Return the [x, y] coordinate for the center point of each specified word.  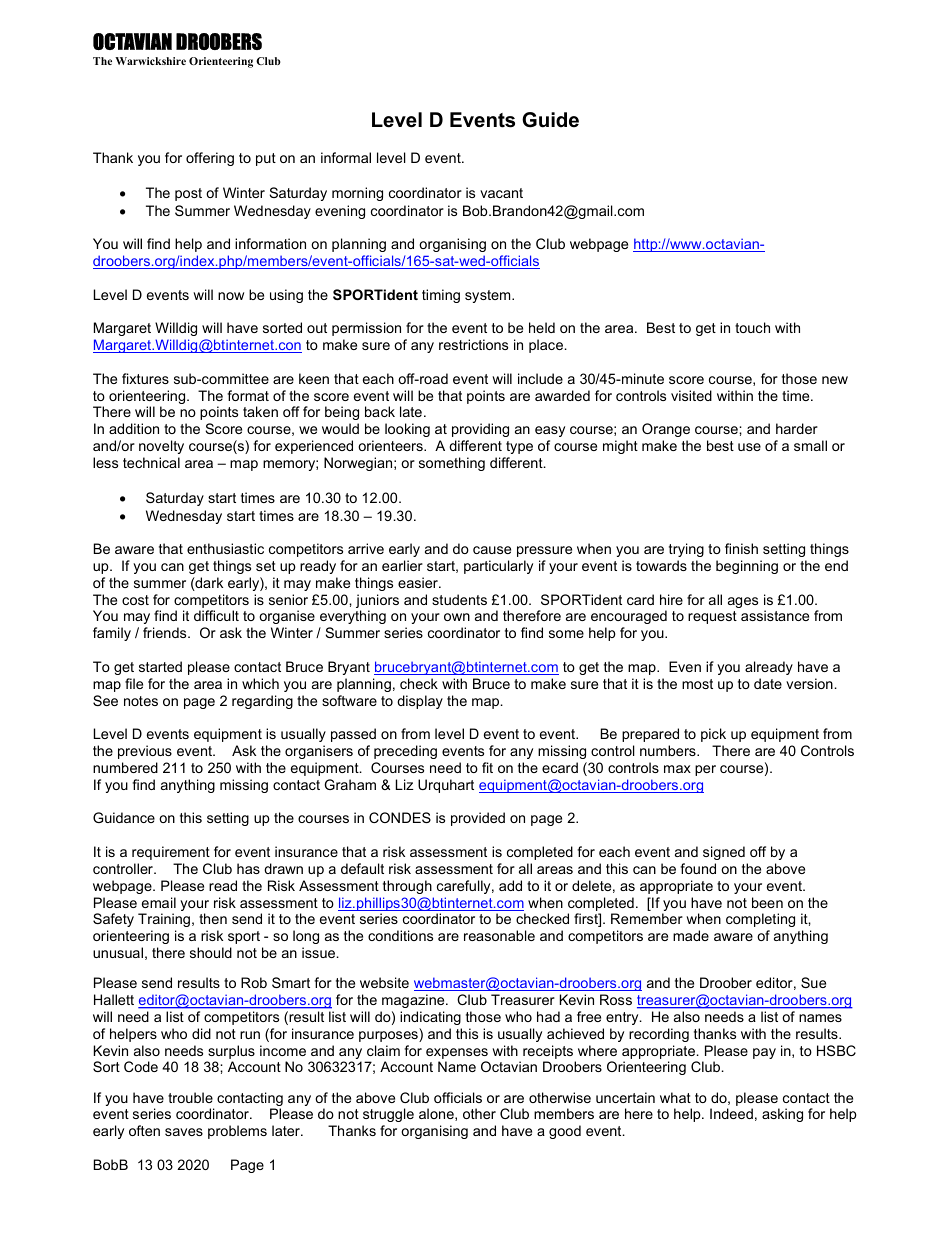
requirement [171, 853]
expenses [457, 1053]
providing [480, 430]
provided [478, 819]
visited [691, 395]
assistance [775, 615]
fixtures [145, 378]
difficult [216, 615]
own [457, 617]
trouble [190, 1097]
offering [210, 159]
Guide [550, 120]
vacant [501, 193]
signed [724, 853]
